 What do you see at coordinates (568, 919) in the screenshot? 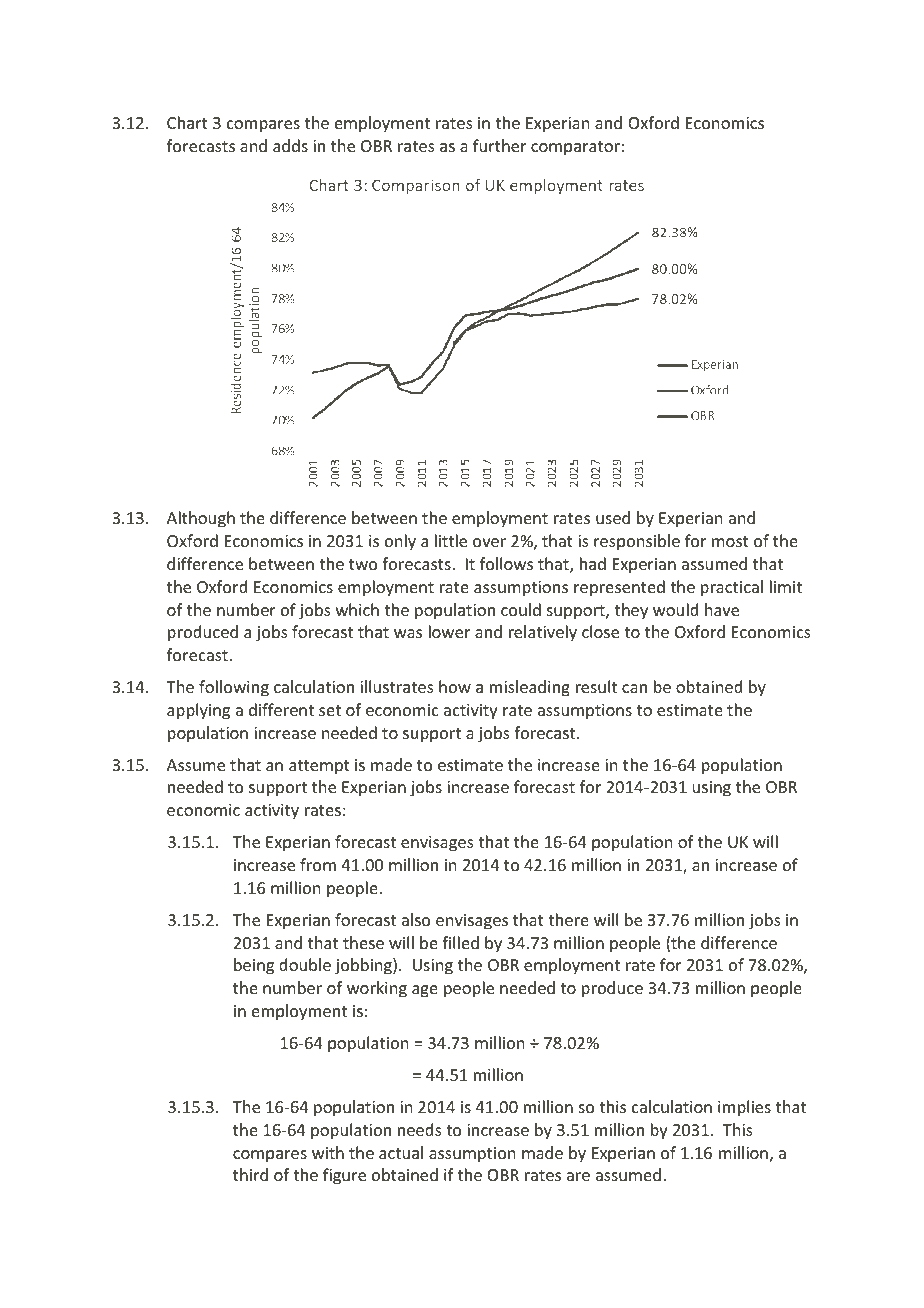
I see `there` at bounding box center [568, 919].
